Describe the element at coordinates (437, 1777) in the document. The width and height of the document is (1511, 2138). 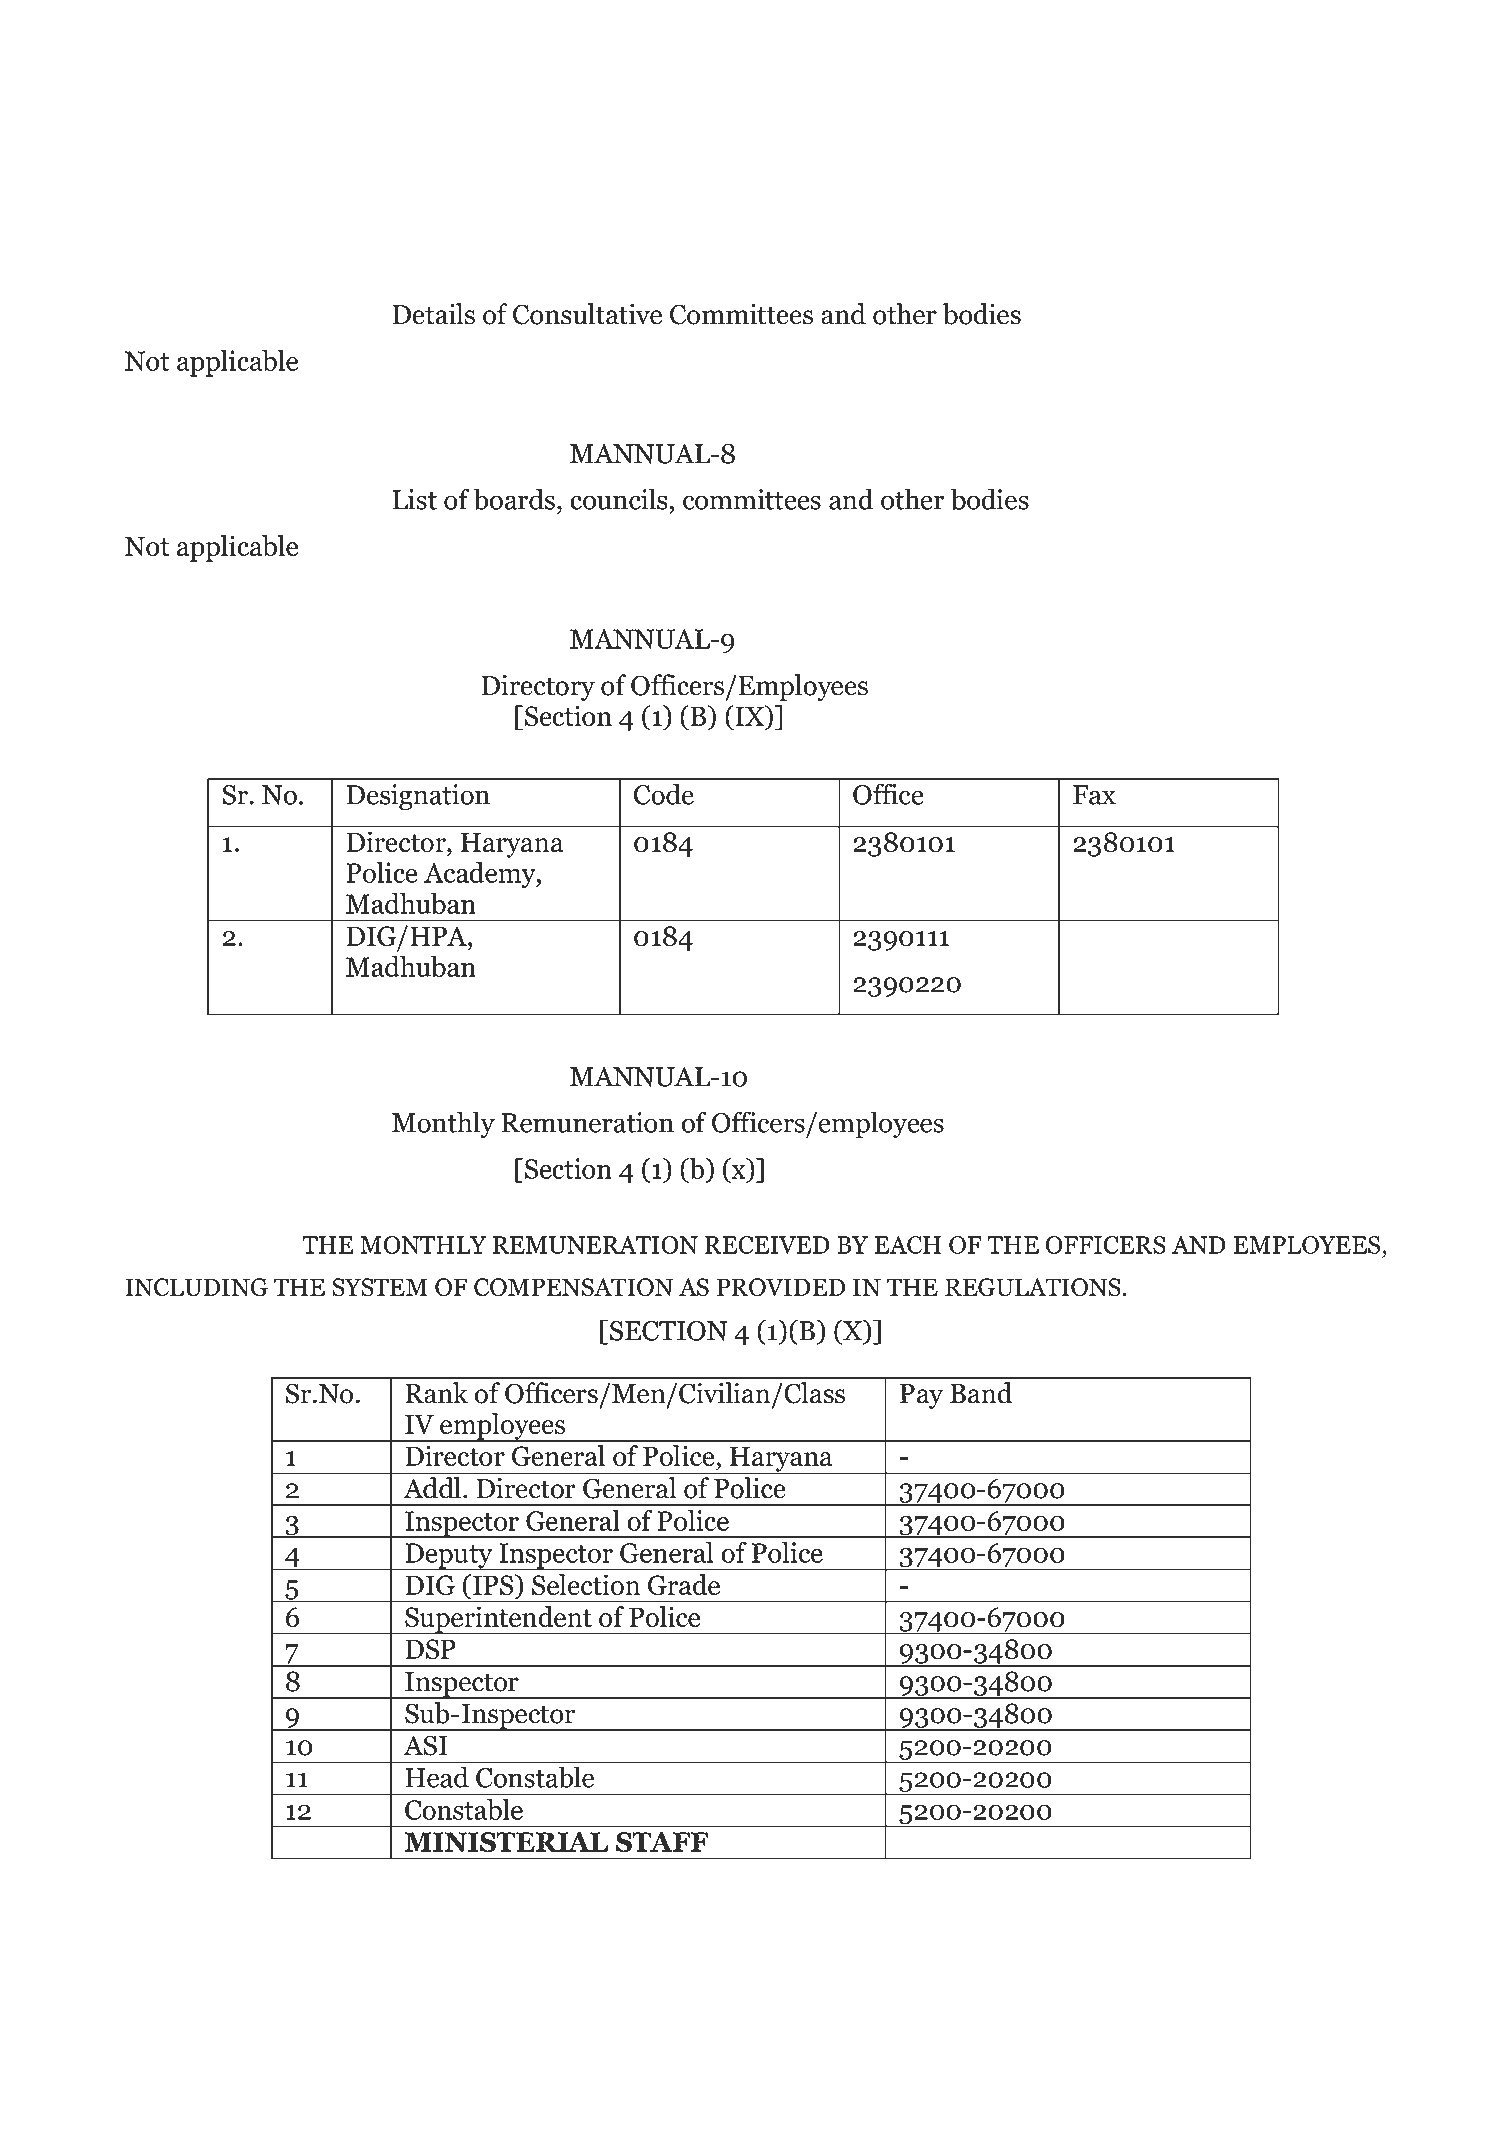
I see `Head` at that location.
